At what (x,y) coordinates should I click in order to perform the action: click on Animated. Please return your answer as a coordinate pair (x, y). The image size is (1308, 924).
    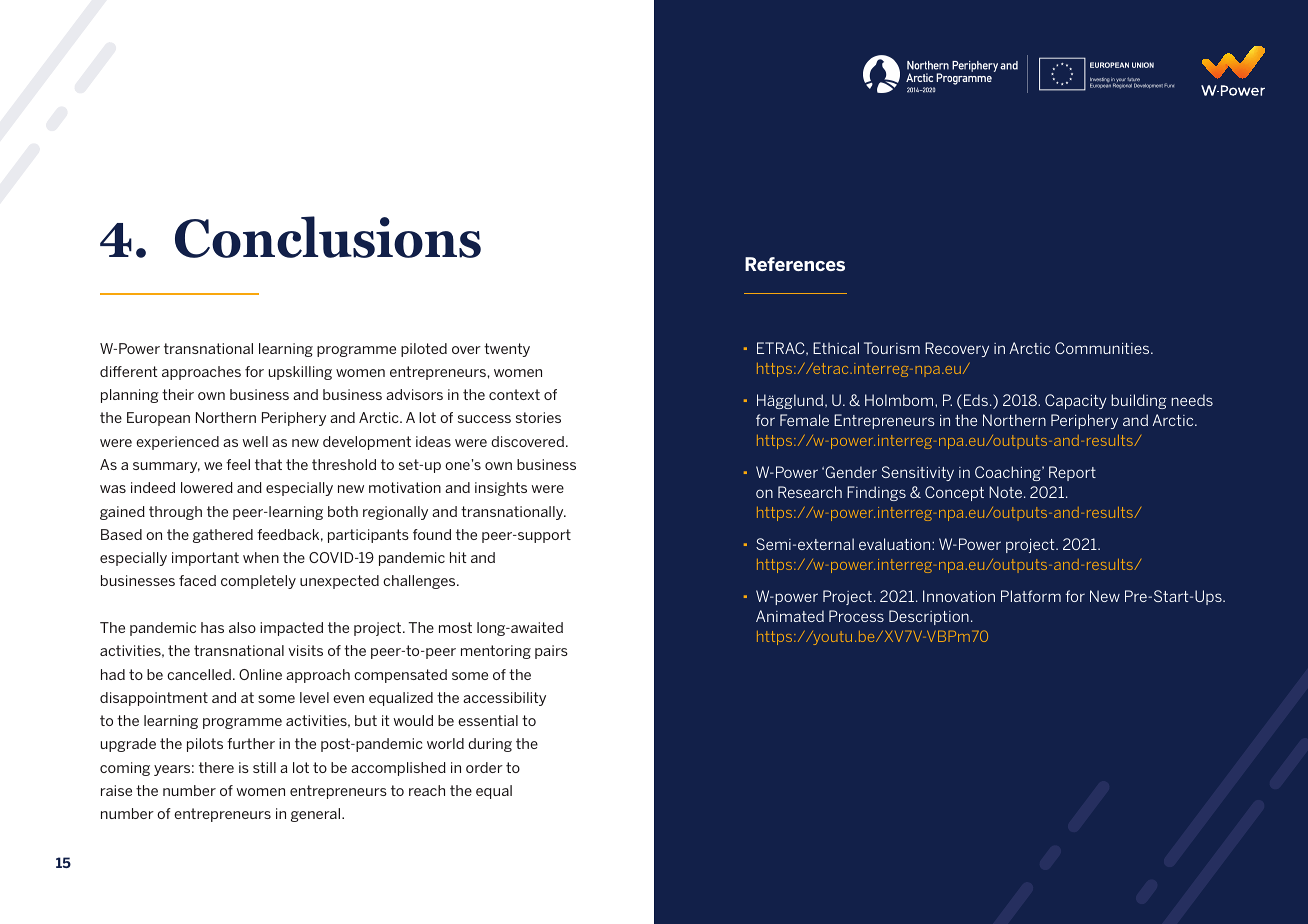
    Looking at the image, I should click on (790, 616).
